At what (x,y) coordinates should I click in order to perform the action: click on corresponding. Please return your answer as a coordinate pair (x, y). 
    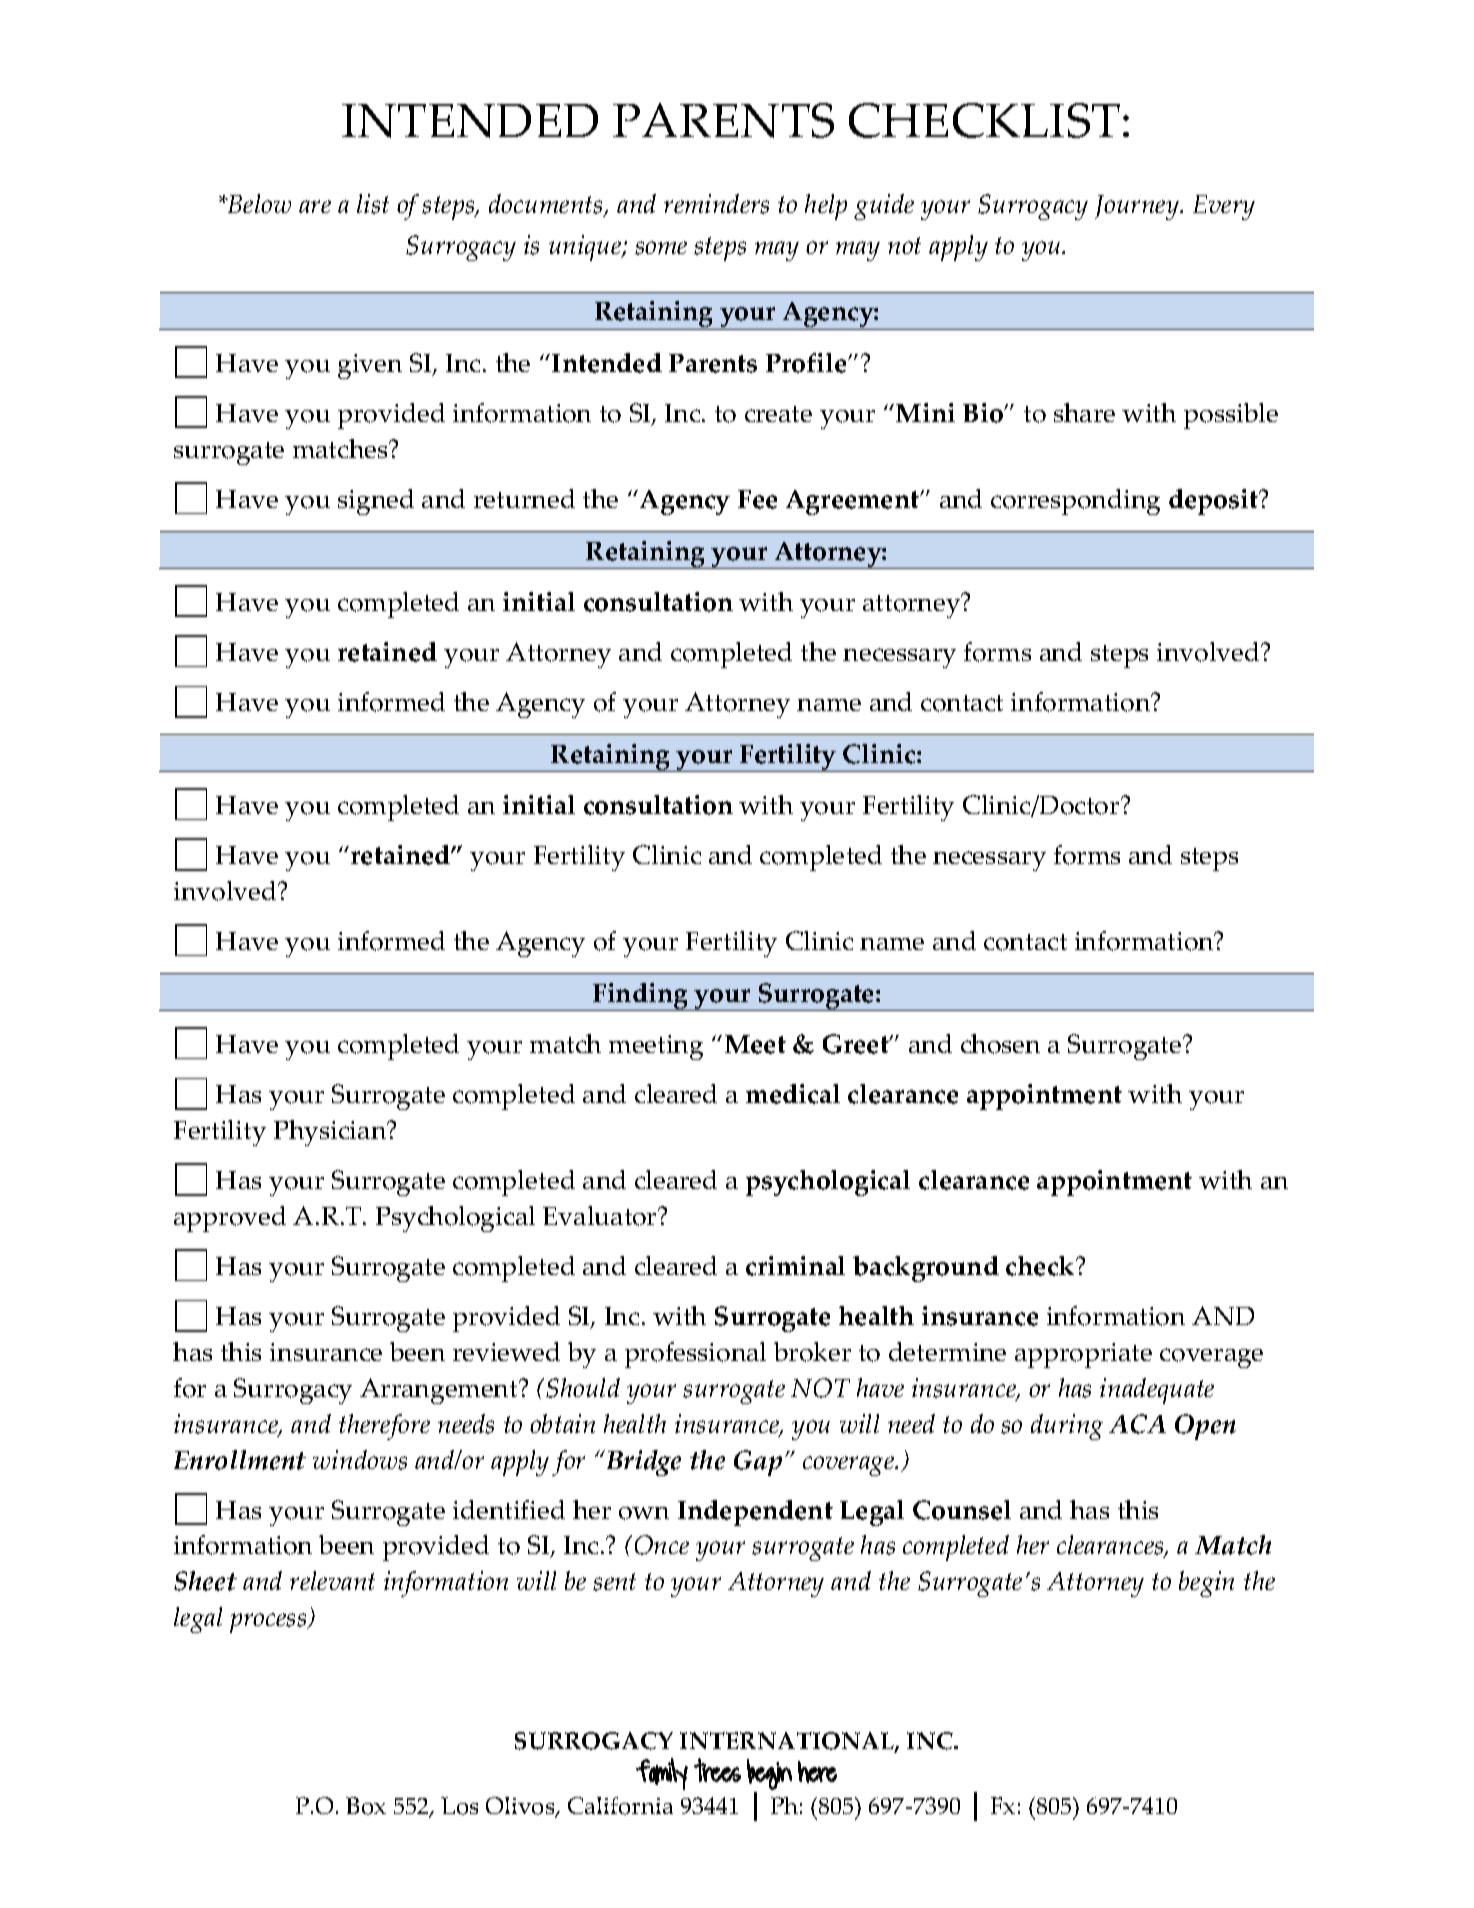
    Looking at the image, I should click on (1075, 502).
